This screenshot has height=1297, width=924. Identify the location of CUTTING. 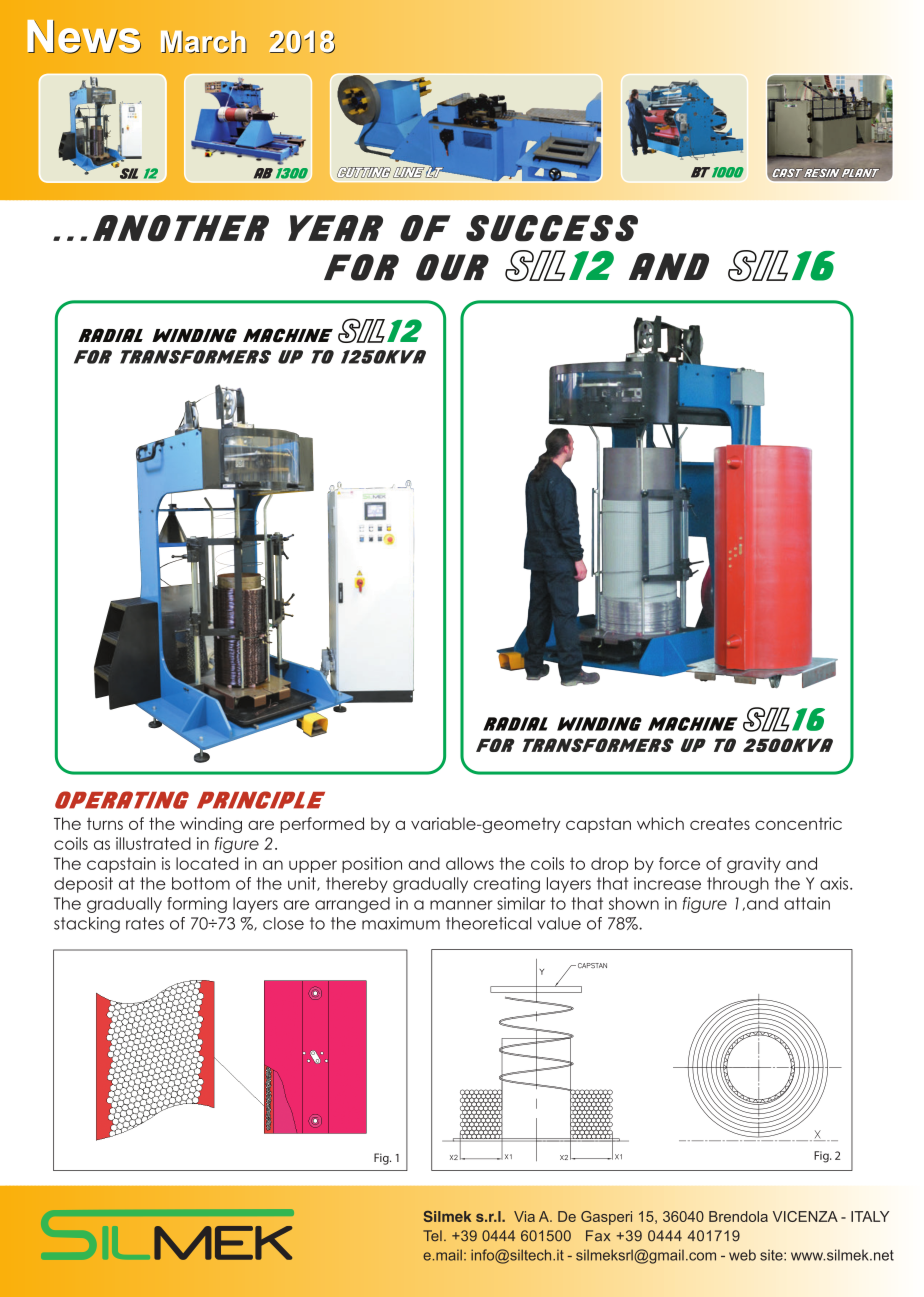
(364, 172).
